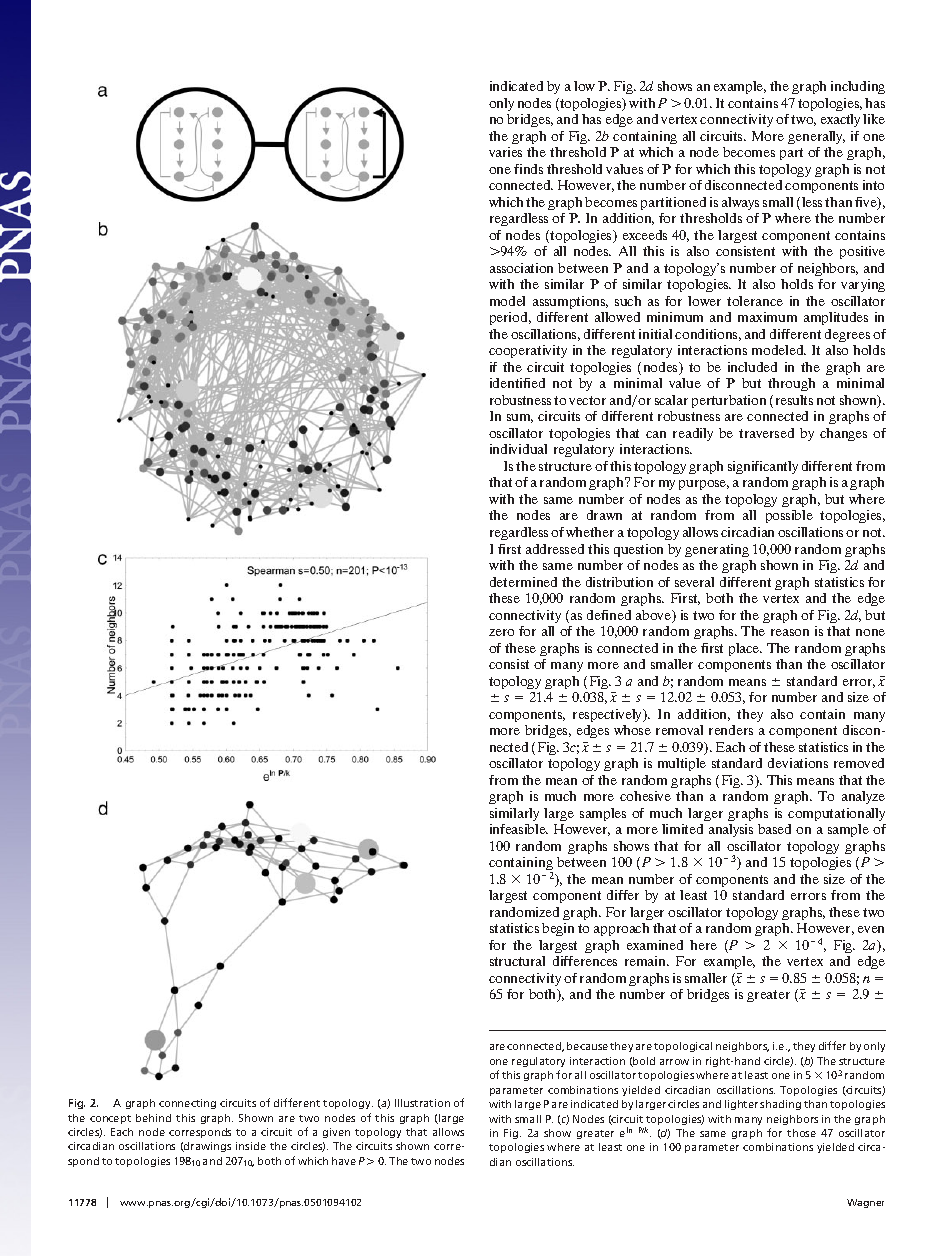 Image resolution: width=952 pixels, height=1256 pixels. I want to click on determined, so click(523, 582).
